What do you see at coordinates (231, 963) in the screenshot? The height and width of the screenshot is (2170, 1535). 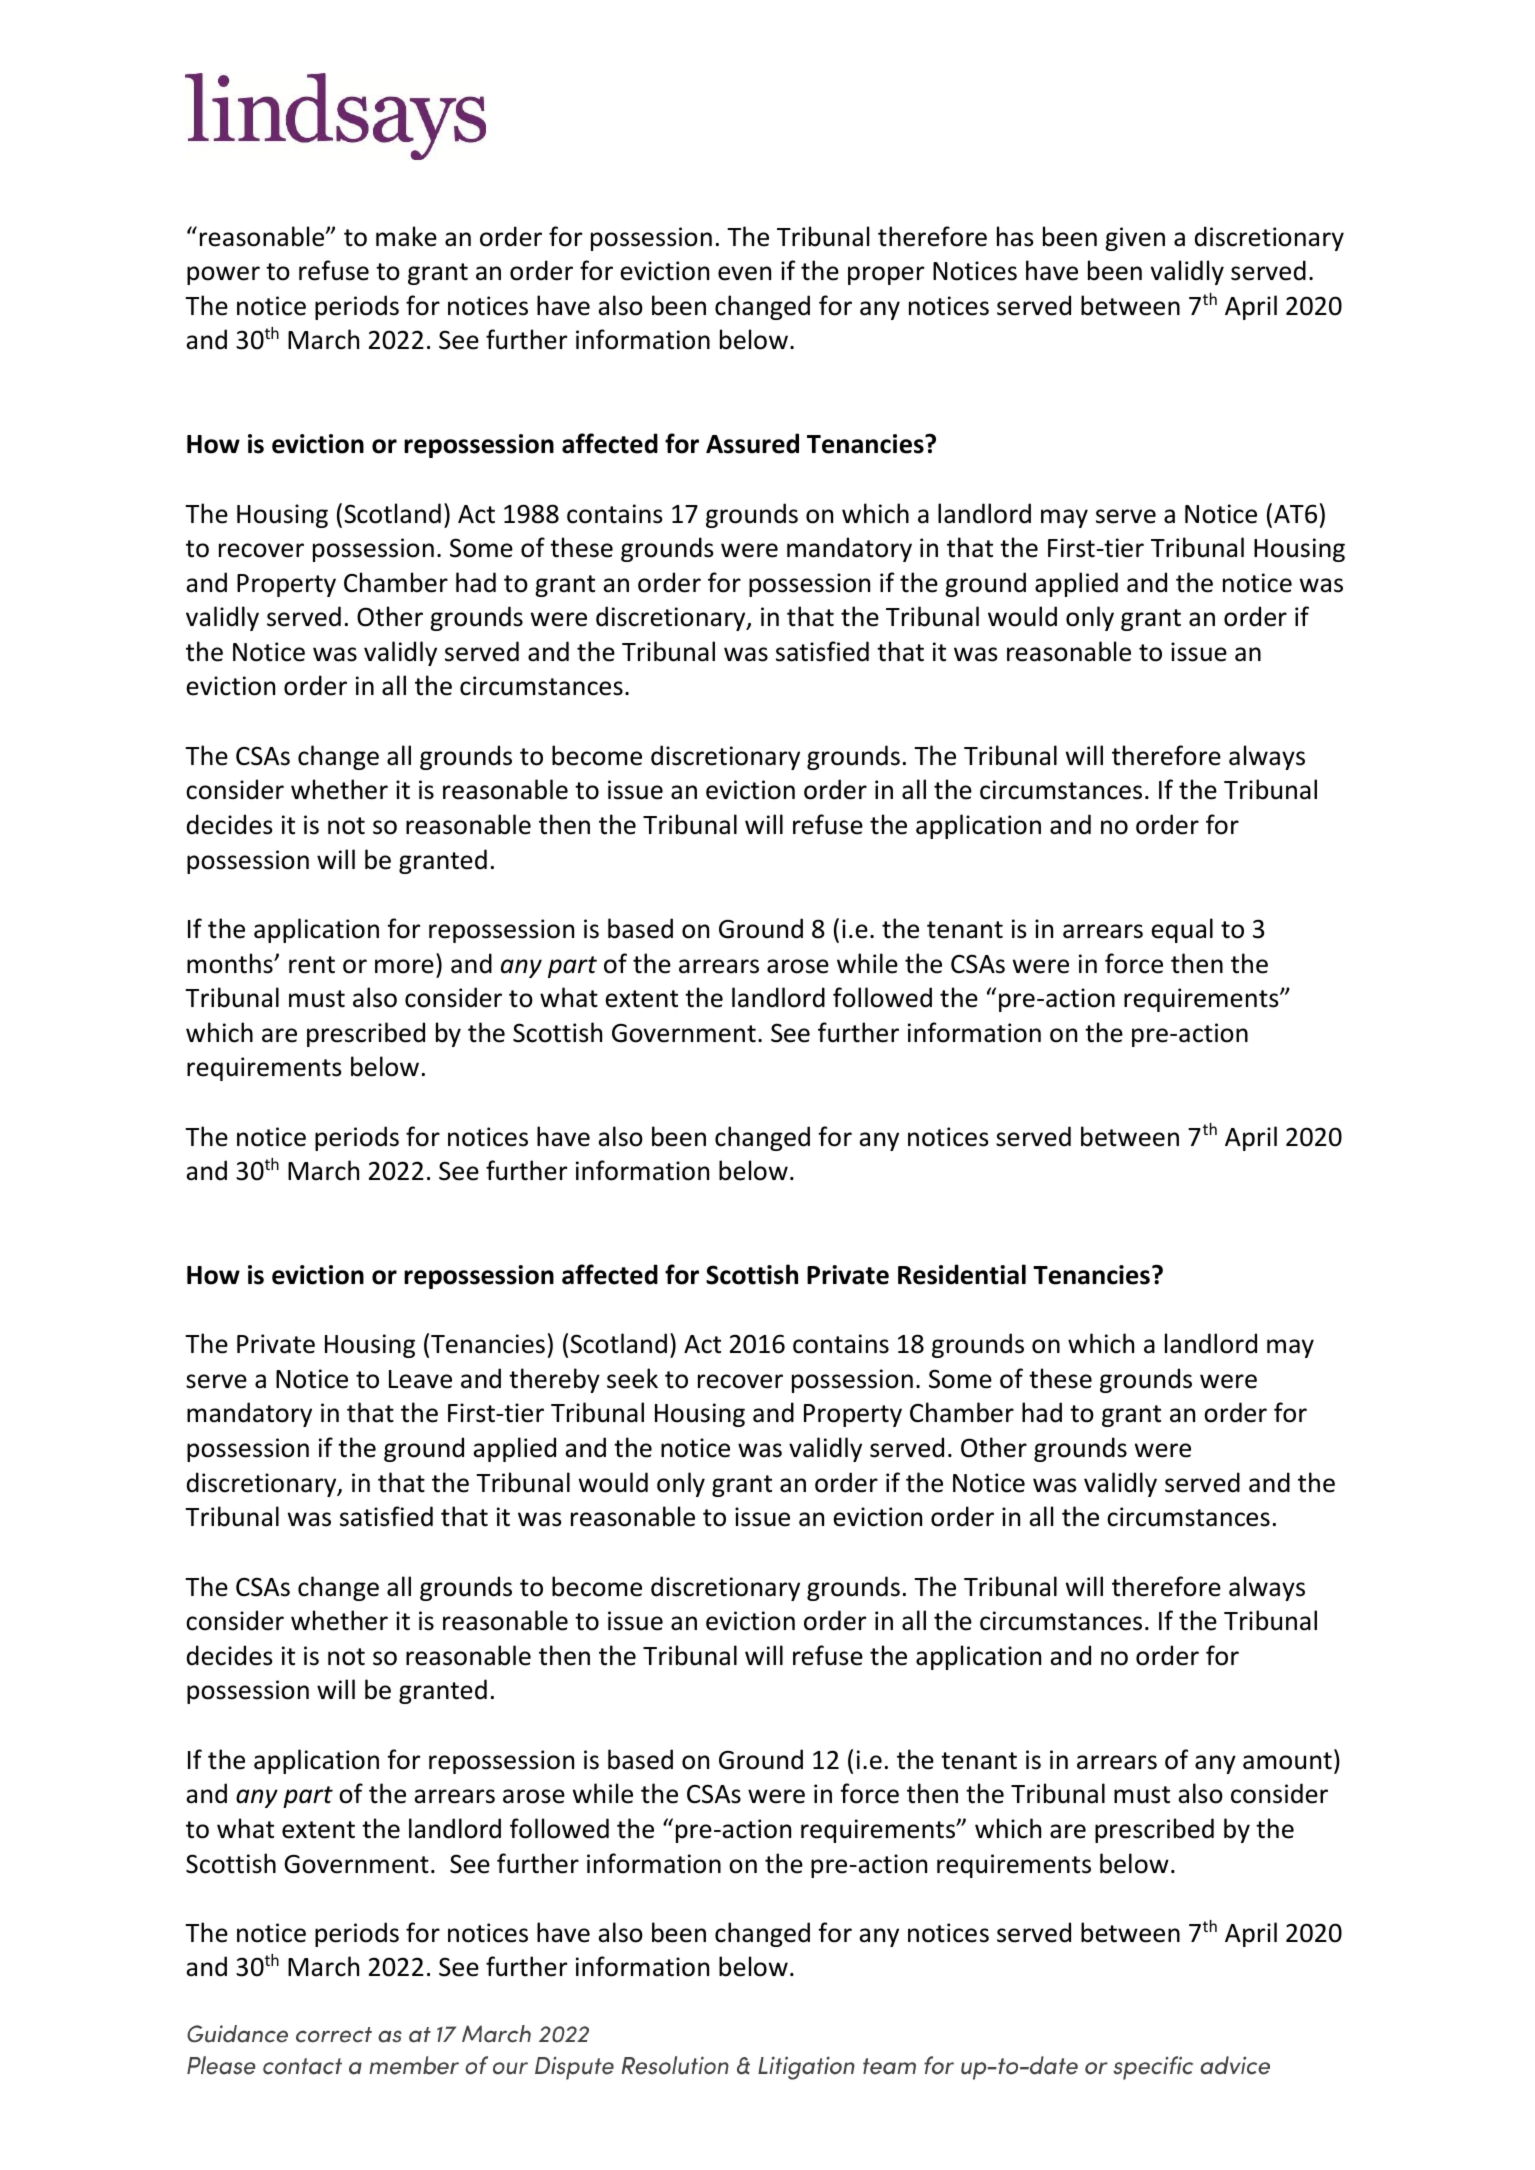 I see `months` at bounding box center [231, 963].
